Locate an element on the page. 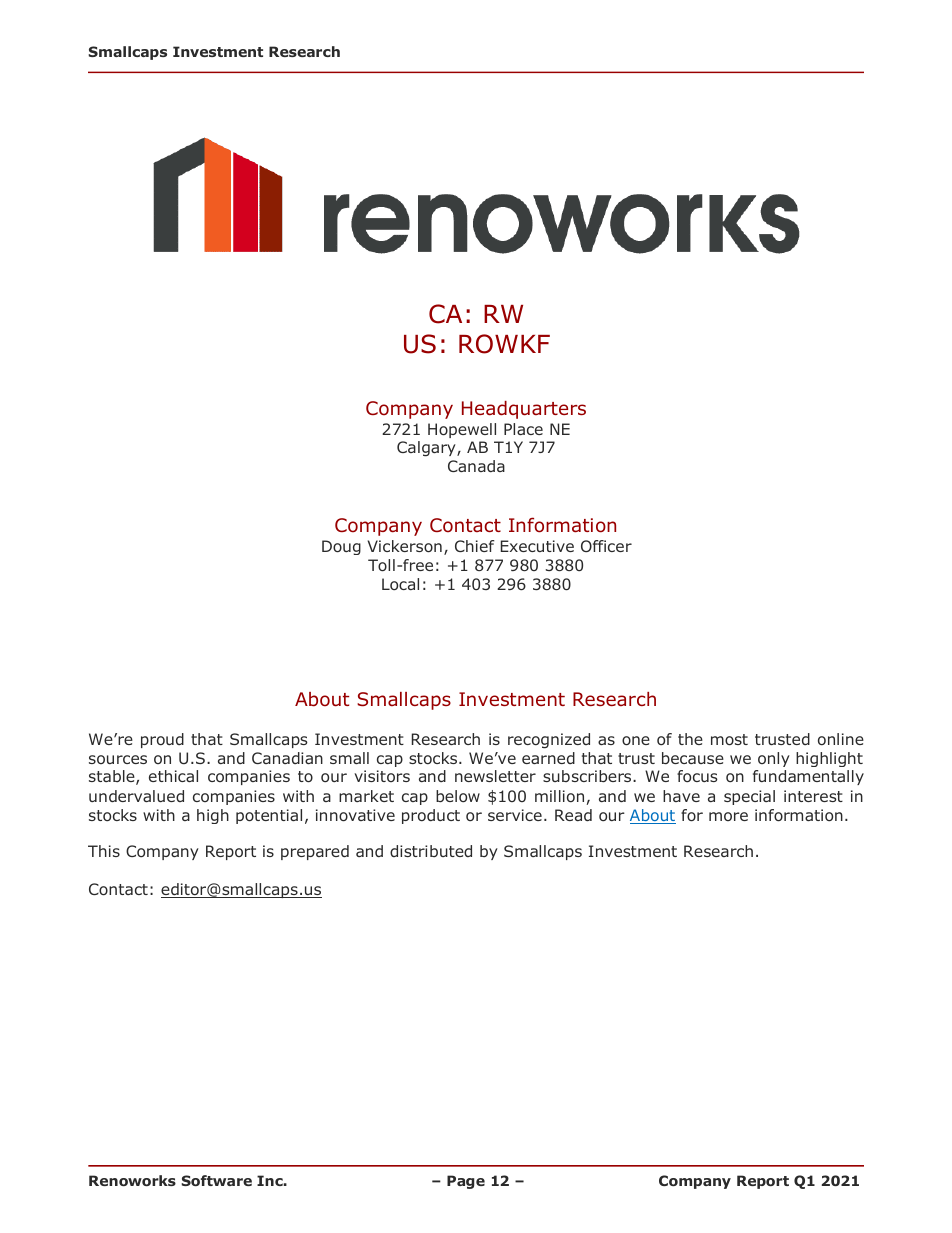 Image resolution: width=952 pixels, height=1233 pixels. Software is located at coordinates (216, 1180).
